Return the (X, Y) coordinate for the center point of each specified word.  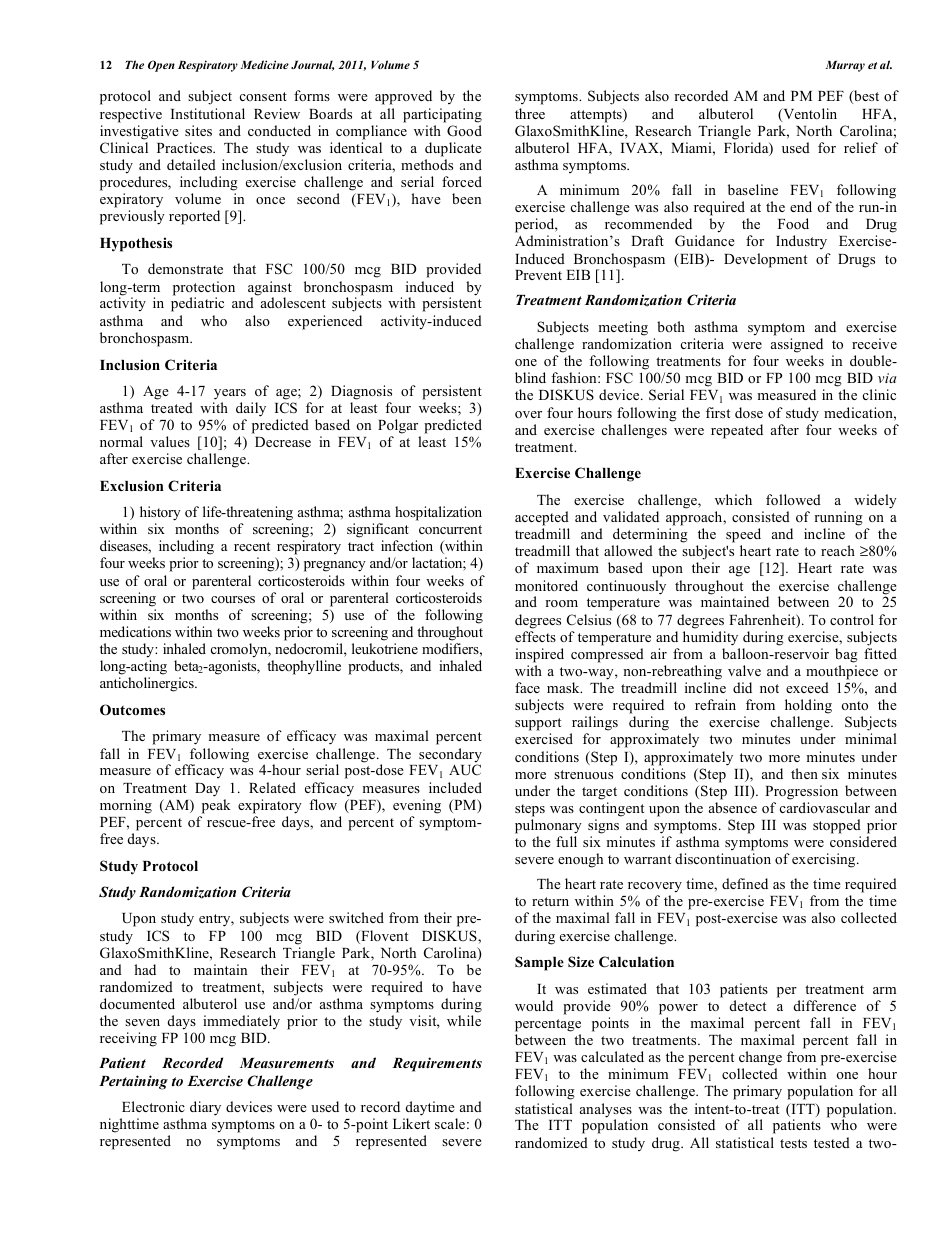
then (804, 773)
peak (216, 806)
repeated (737, 431)
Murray (845, 66)
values (170, 441)
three (530, 113)
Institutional (208, 113)
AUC (465, 770)
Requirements (437, 1064)
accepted (542, 518)
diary (205, 1108)
